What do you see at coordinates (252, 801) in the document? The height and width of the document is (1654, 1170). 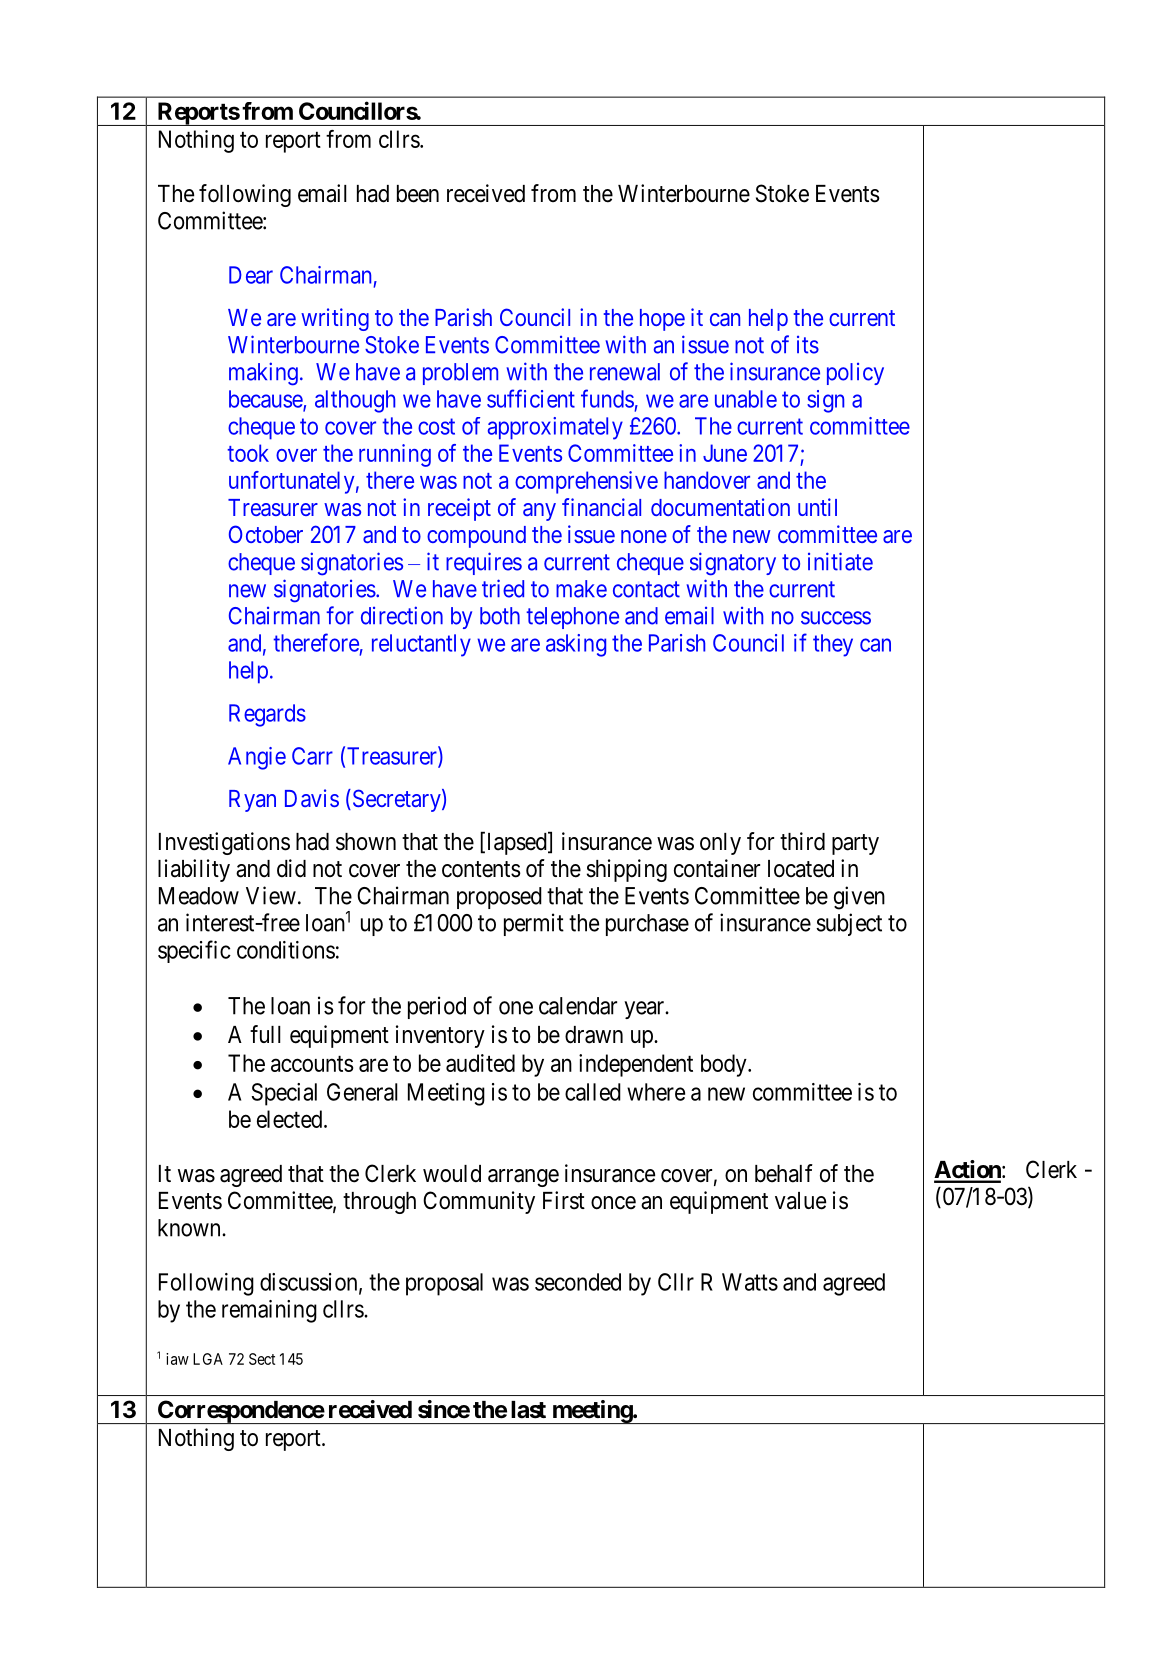 I see `Ryan` at bounding box center [252, 801].
